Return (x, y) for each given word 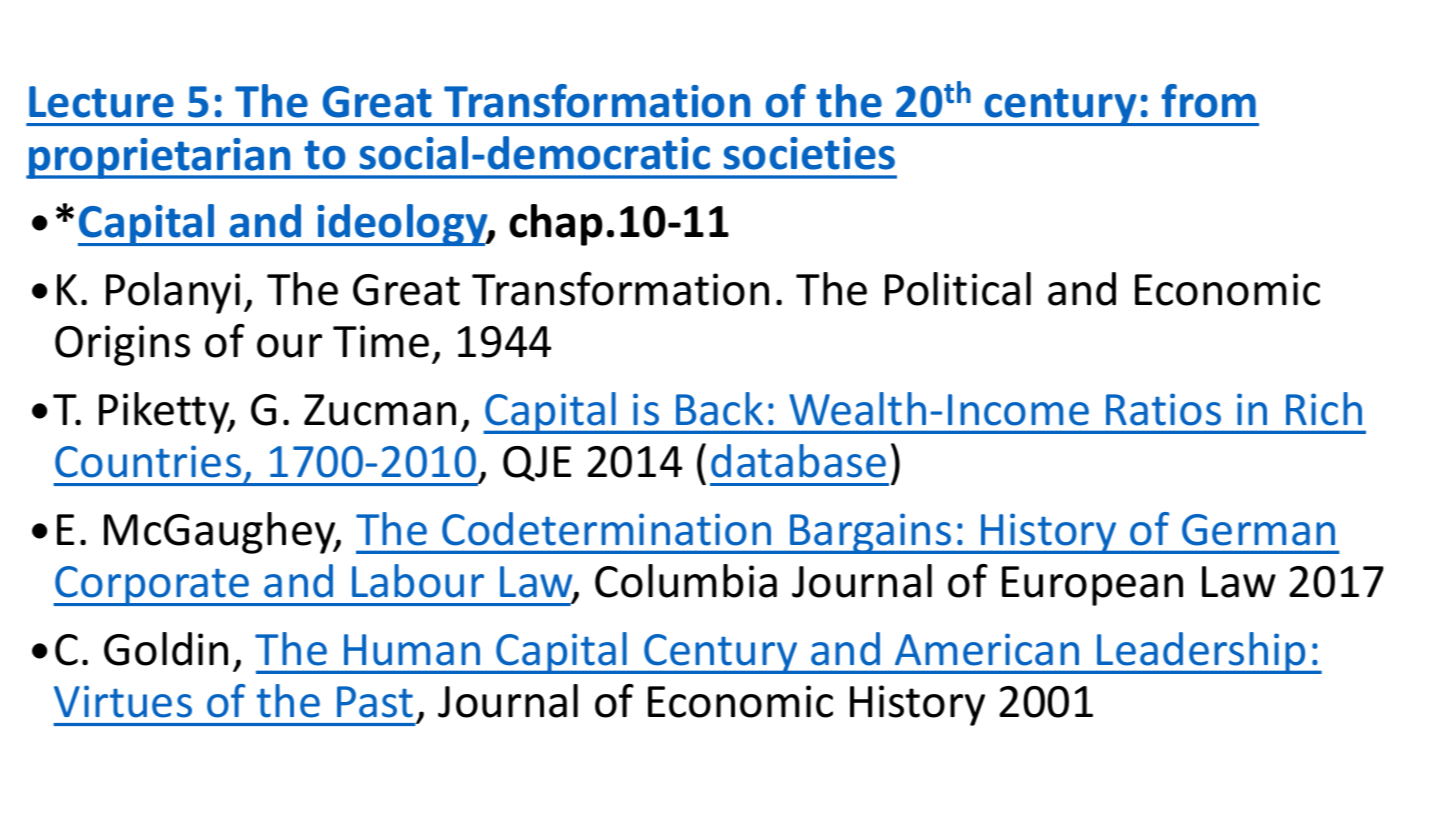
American (987, 649)
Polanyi (173, 293)
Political (958, 289)
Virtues (123, 701)
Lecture (101, 102)
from (1208, 101)
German (1258, 530)
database (798, 461)
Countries (148, 461)
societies (809, 153)
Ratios (1163, 409)
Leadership (1202, 653)
